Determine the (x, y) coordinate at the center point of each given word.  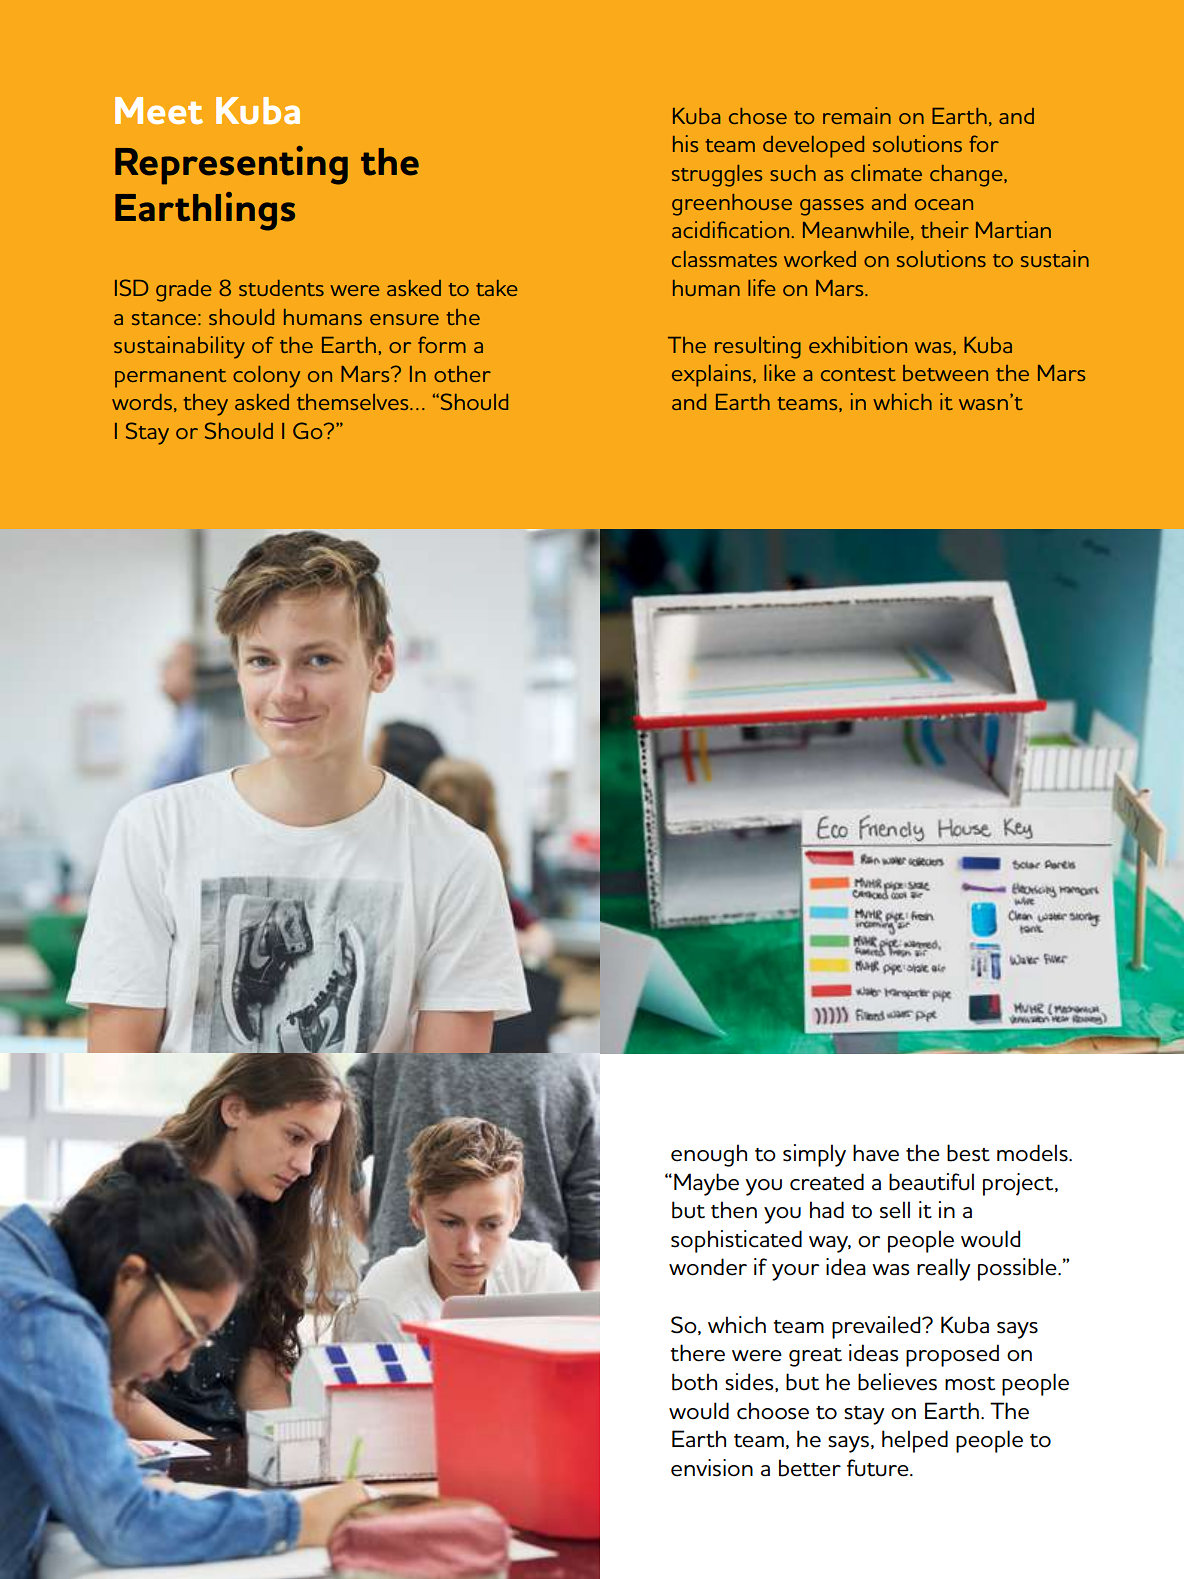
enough (709, 1155)
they (206, 405)
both (694, 1382)
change (967, 176)
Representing (231, 165)
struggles (717, 176)
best (968, 1153)
